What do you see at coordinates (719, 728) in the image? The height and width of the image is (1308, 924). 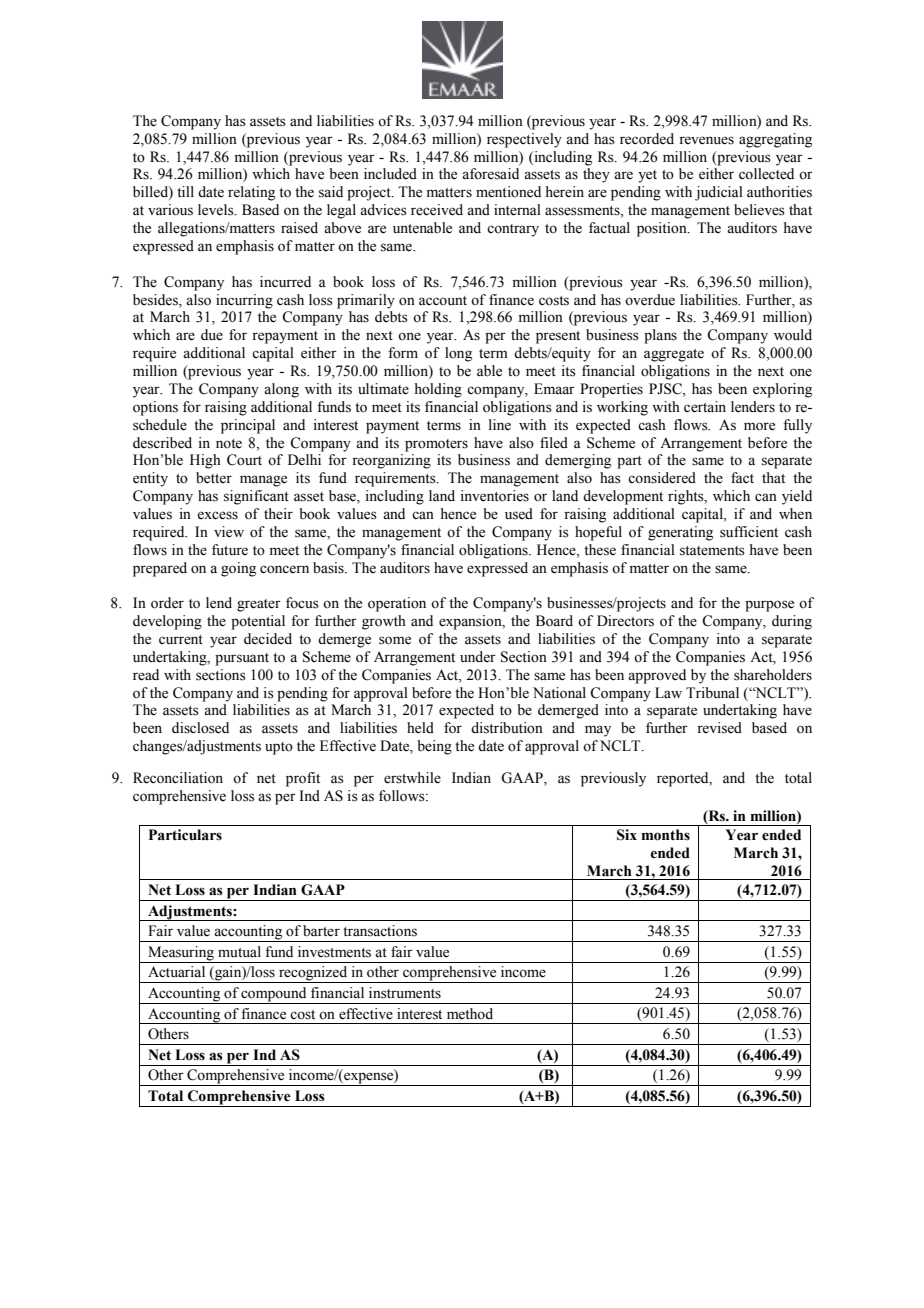 I see `revised` at bounding box center [719, 728].
